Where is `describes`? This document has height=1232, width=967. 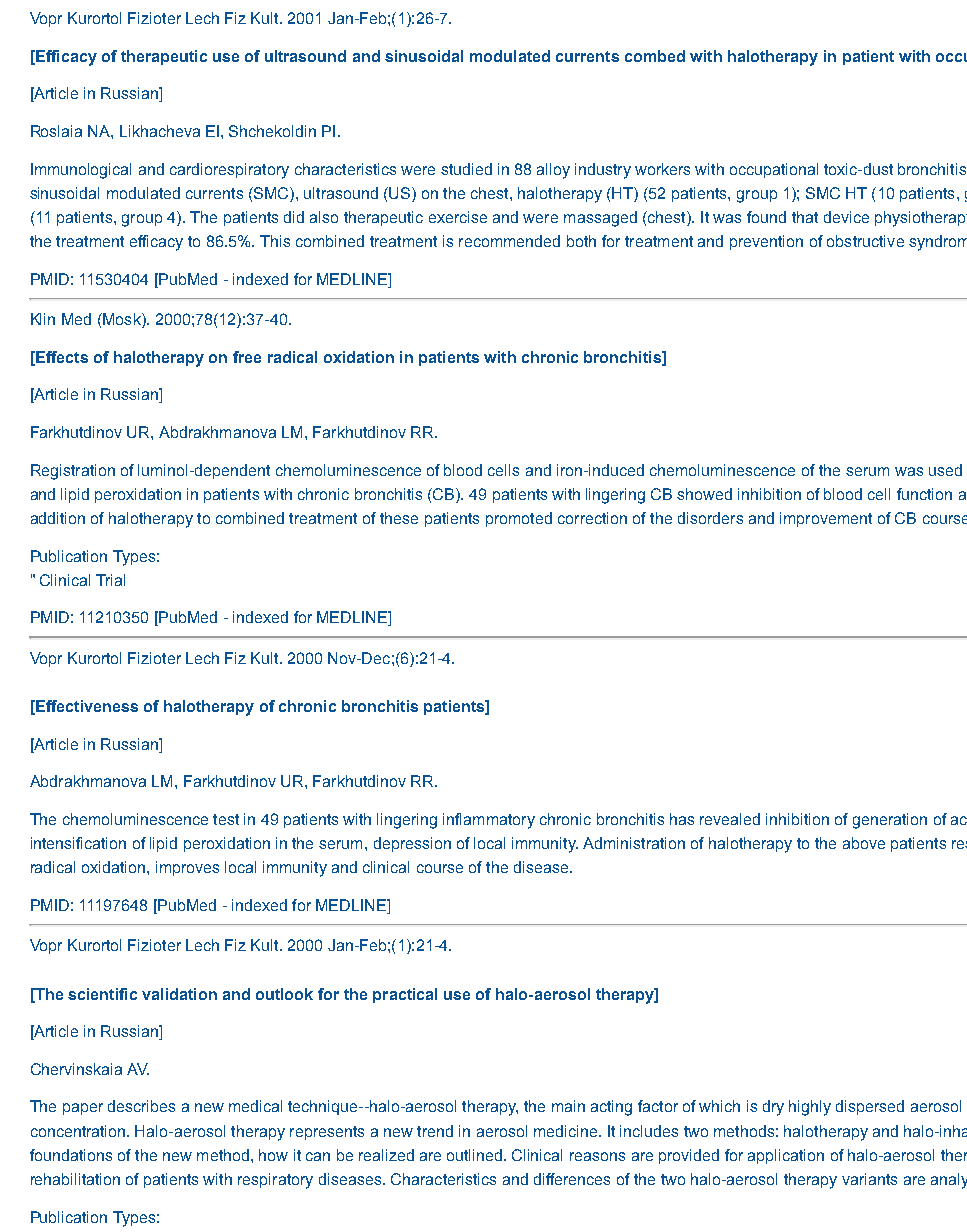
describes is located at coordinates (141, 1106).
